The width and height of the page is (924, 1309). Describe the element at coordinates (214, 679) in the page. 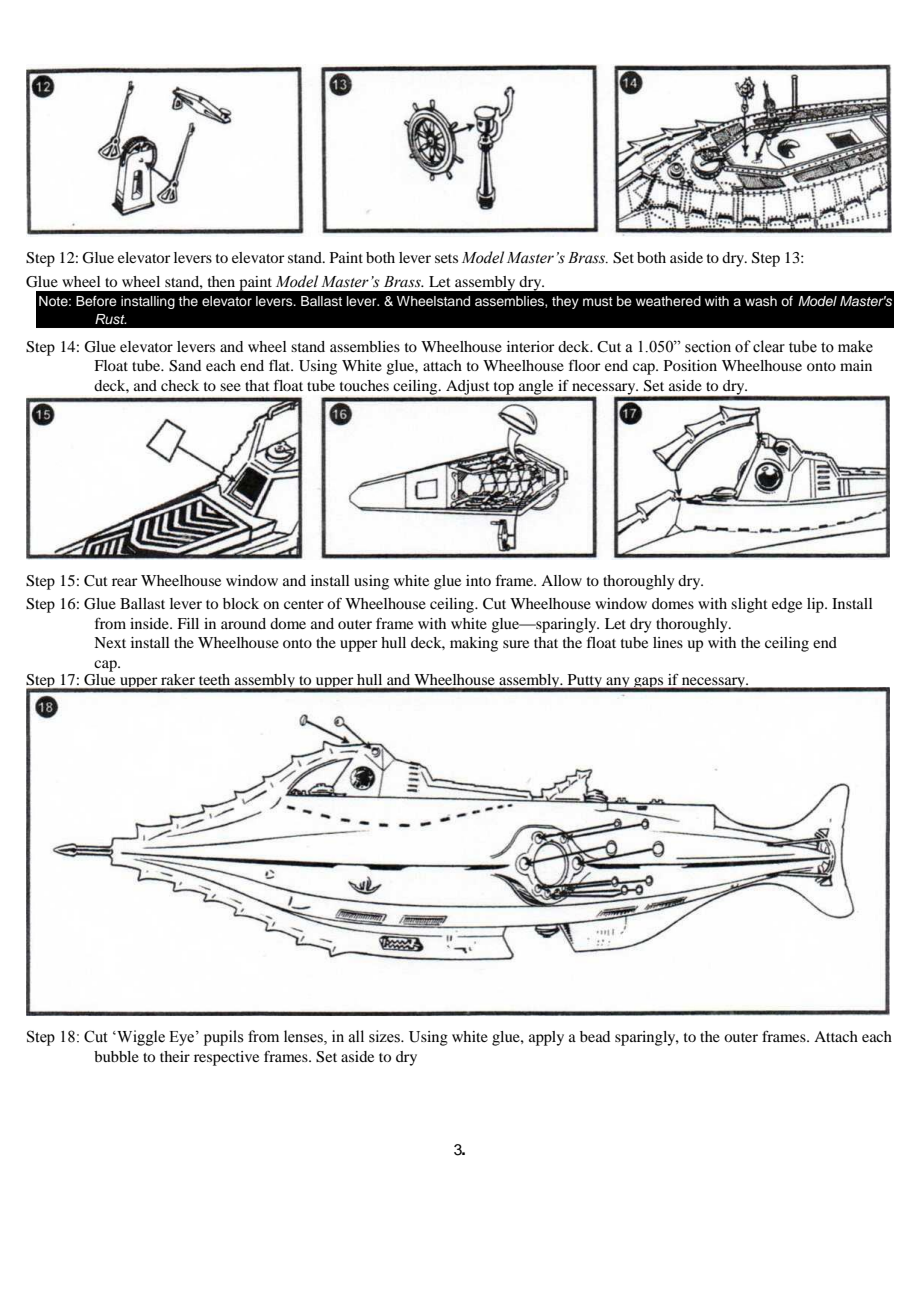

I see `teeth` at that location.
